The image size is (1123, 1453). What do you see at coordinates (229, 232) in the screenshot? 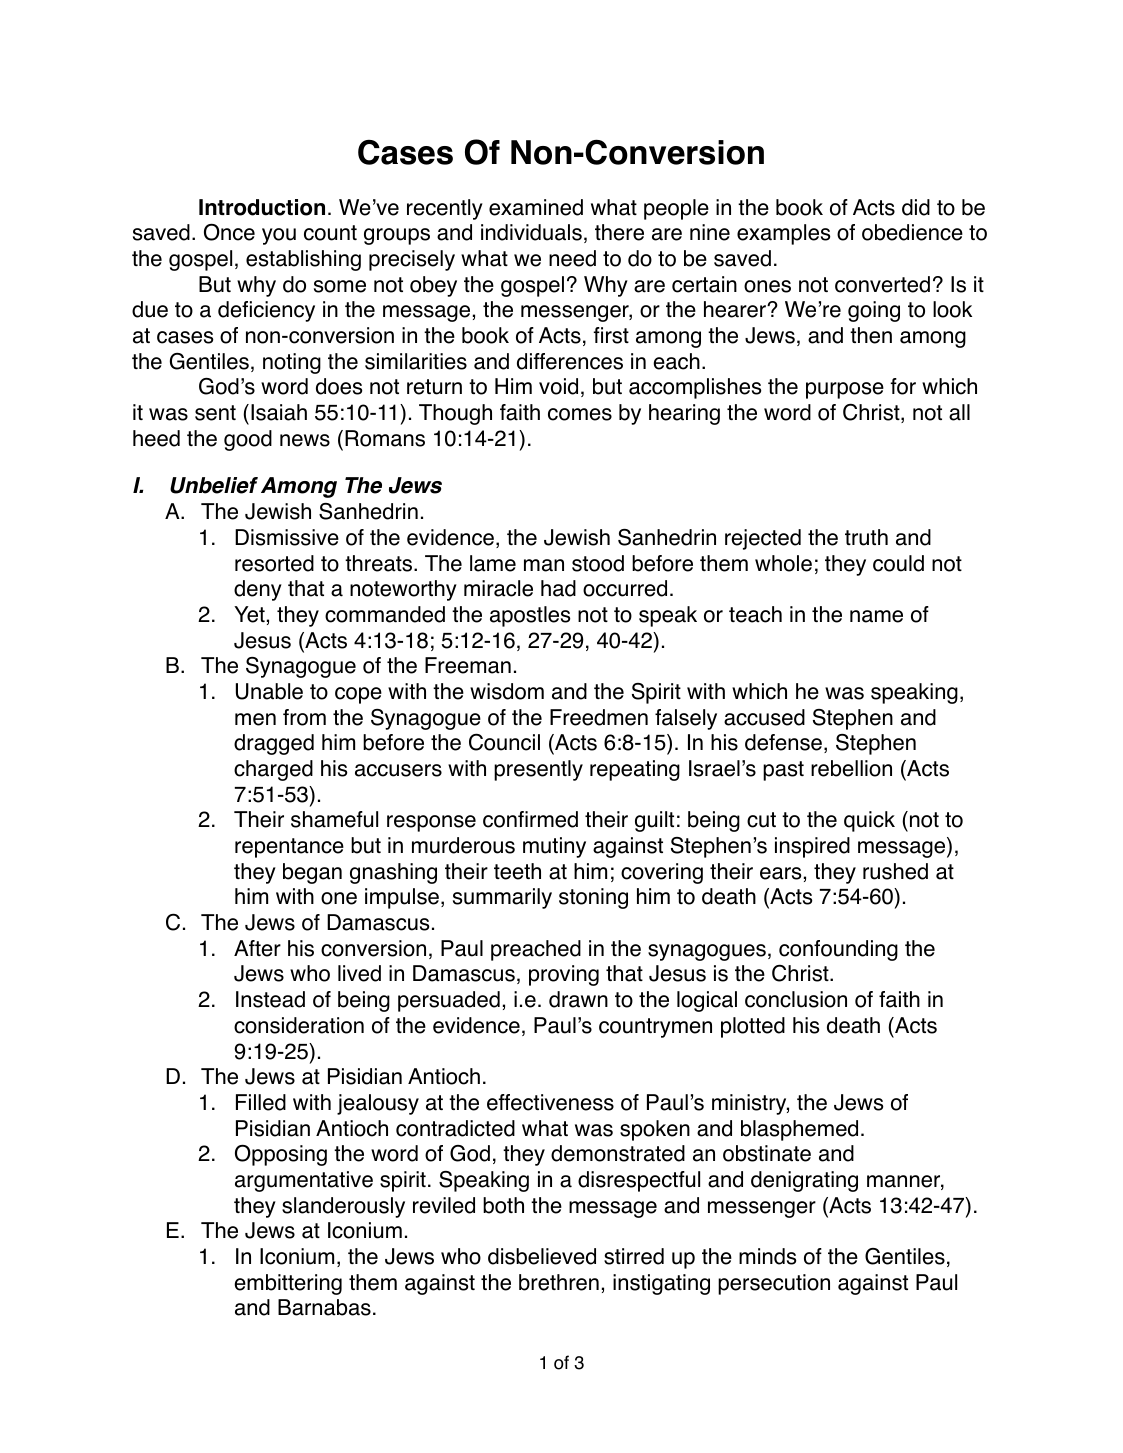
I see `Once` at bounding box center [229, 232].
